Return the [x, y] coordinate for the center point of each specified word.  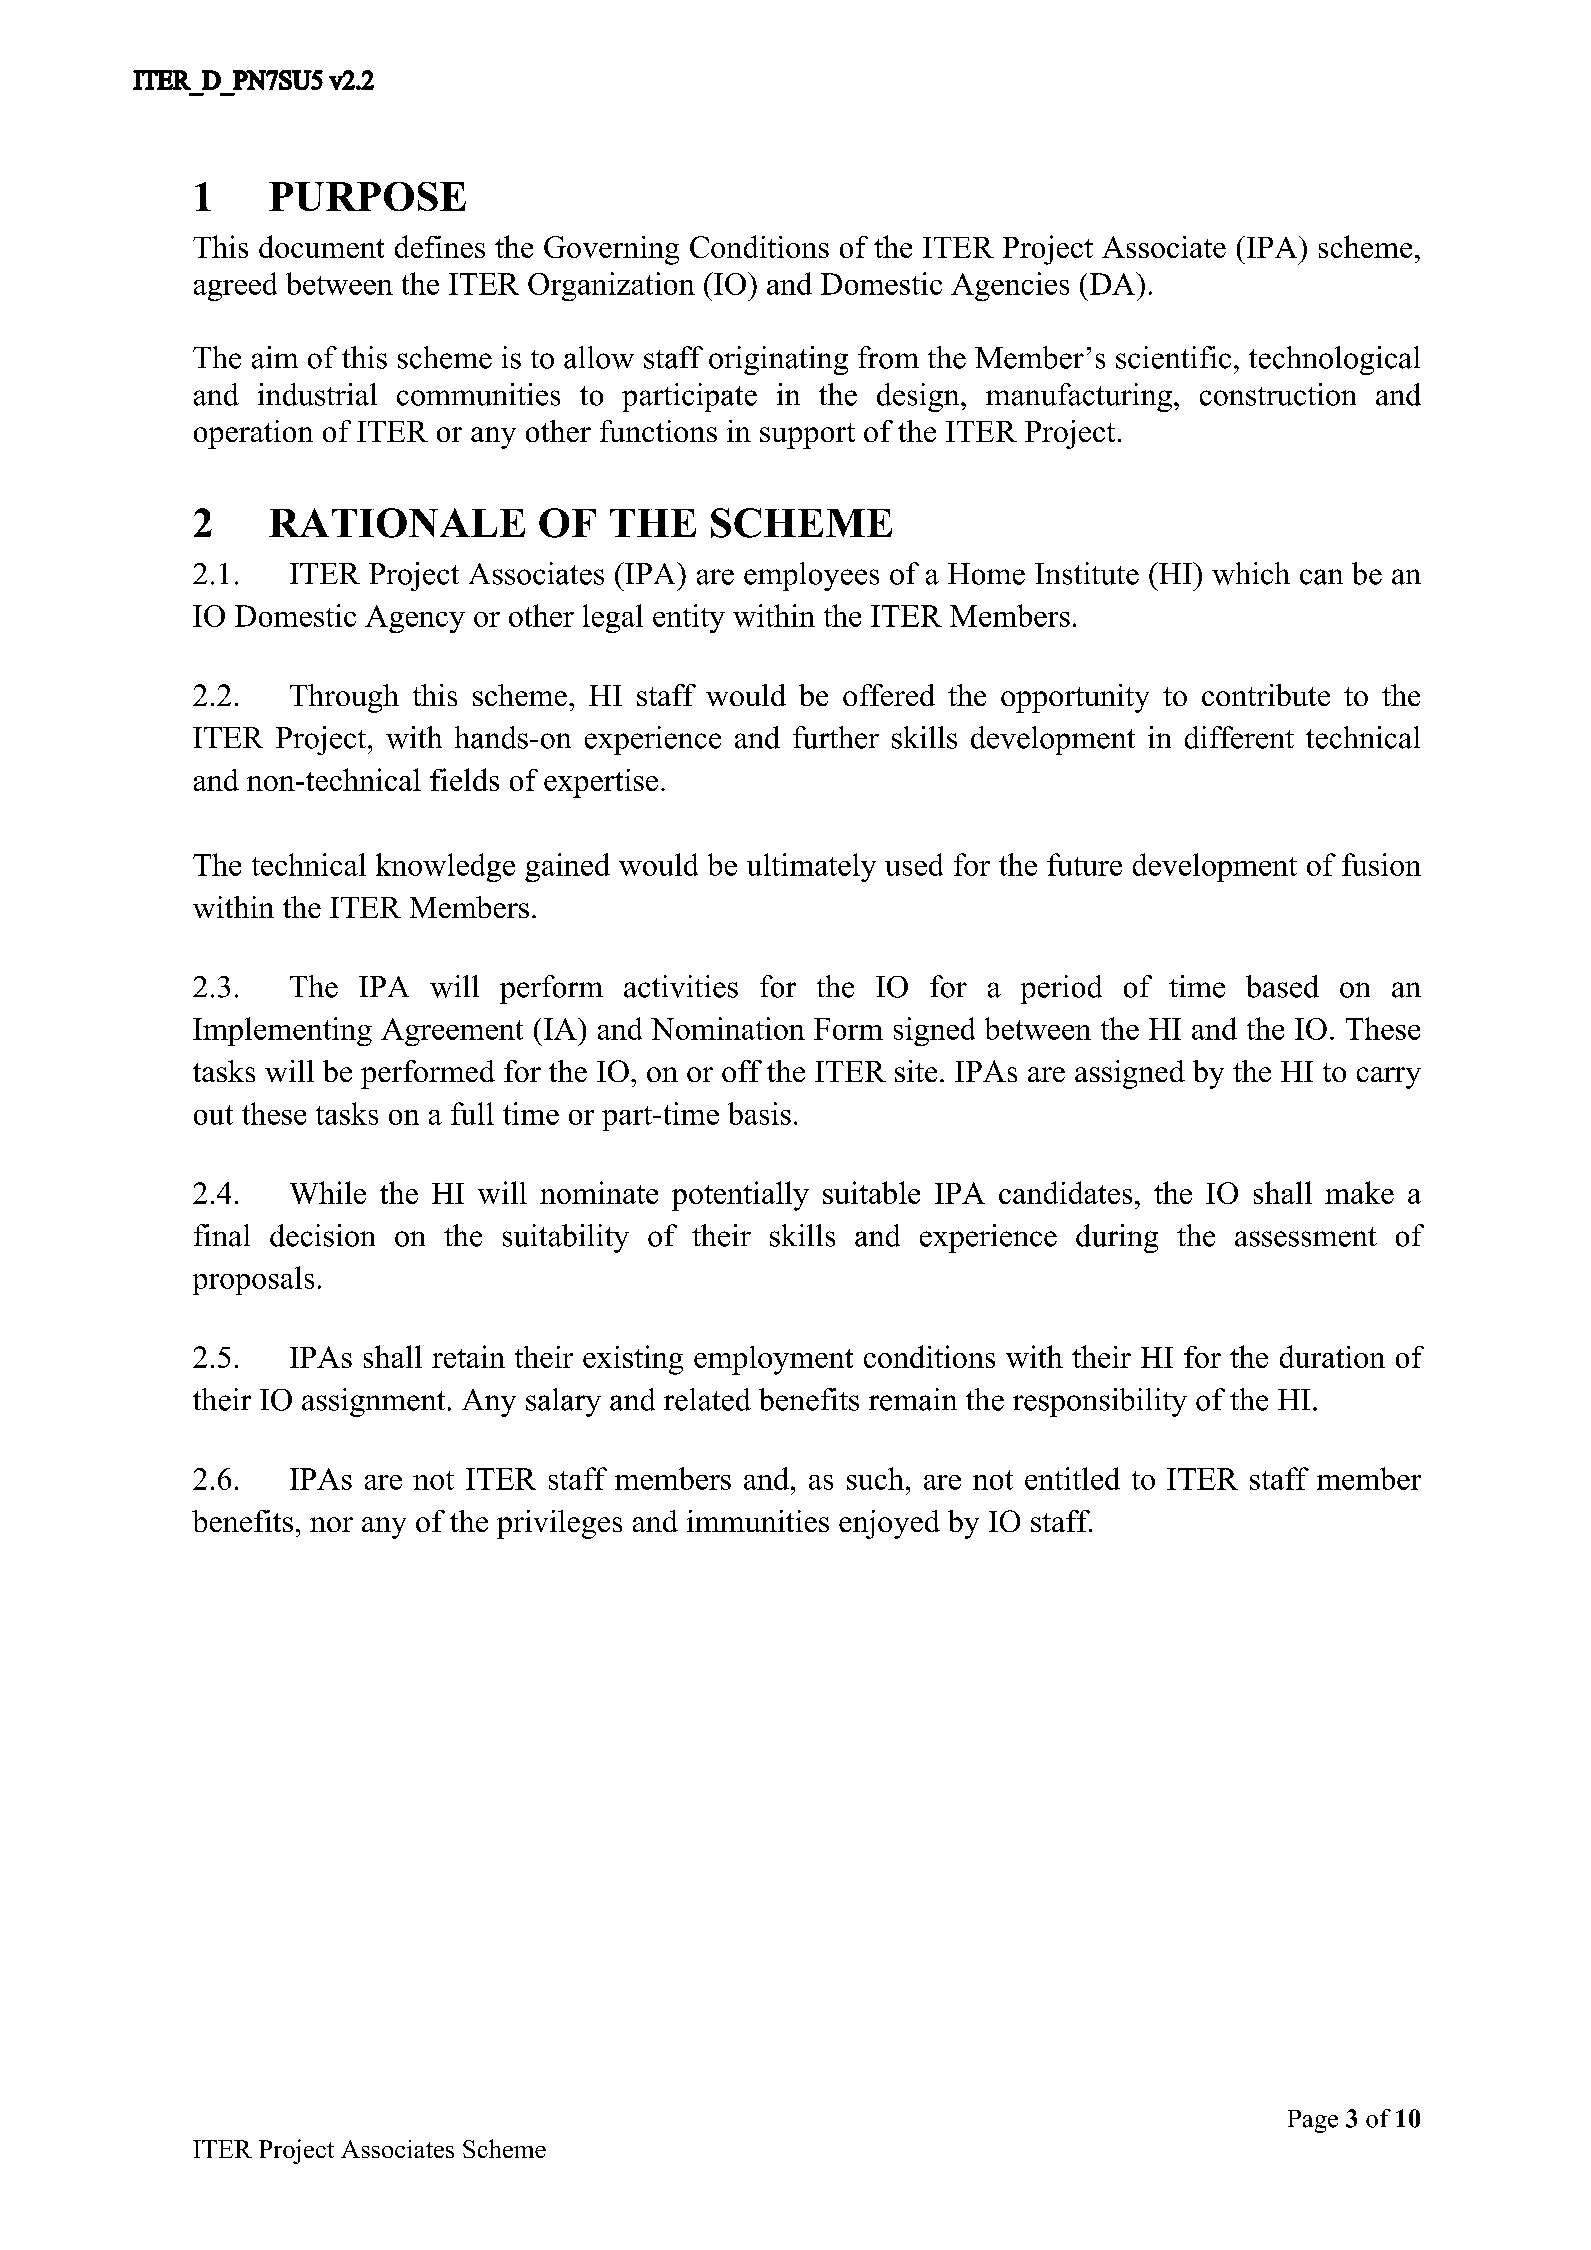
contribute [1266, 695]
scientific [1173, 357]
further [836, 737]
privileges [559, 1524]
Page [1313, 2121]
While [328, 1192]
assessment [1306, 1237]
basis [759, 1113]
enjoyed [889, 1524]
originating [778, 360]
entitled [1072, 1478]
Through [344, 698]
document [321, 246]
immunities [758, 1521]
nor [331, 1524]
